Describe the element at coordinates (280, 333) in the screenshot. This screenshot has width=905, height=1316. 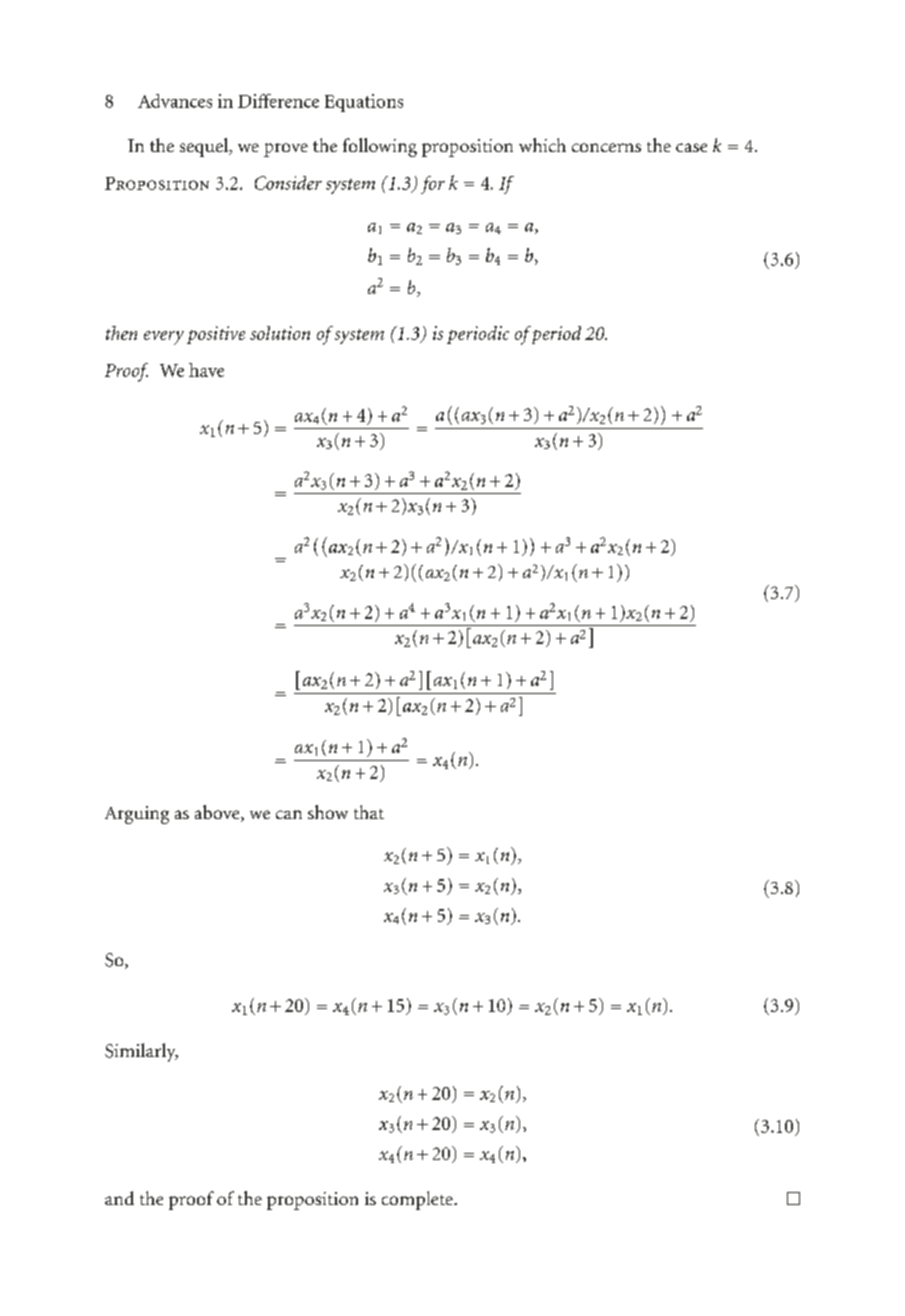
I see `solution` at that location.
